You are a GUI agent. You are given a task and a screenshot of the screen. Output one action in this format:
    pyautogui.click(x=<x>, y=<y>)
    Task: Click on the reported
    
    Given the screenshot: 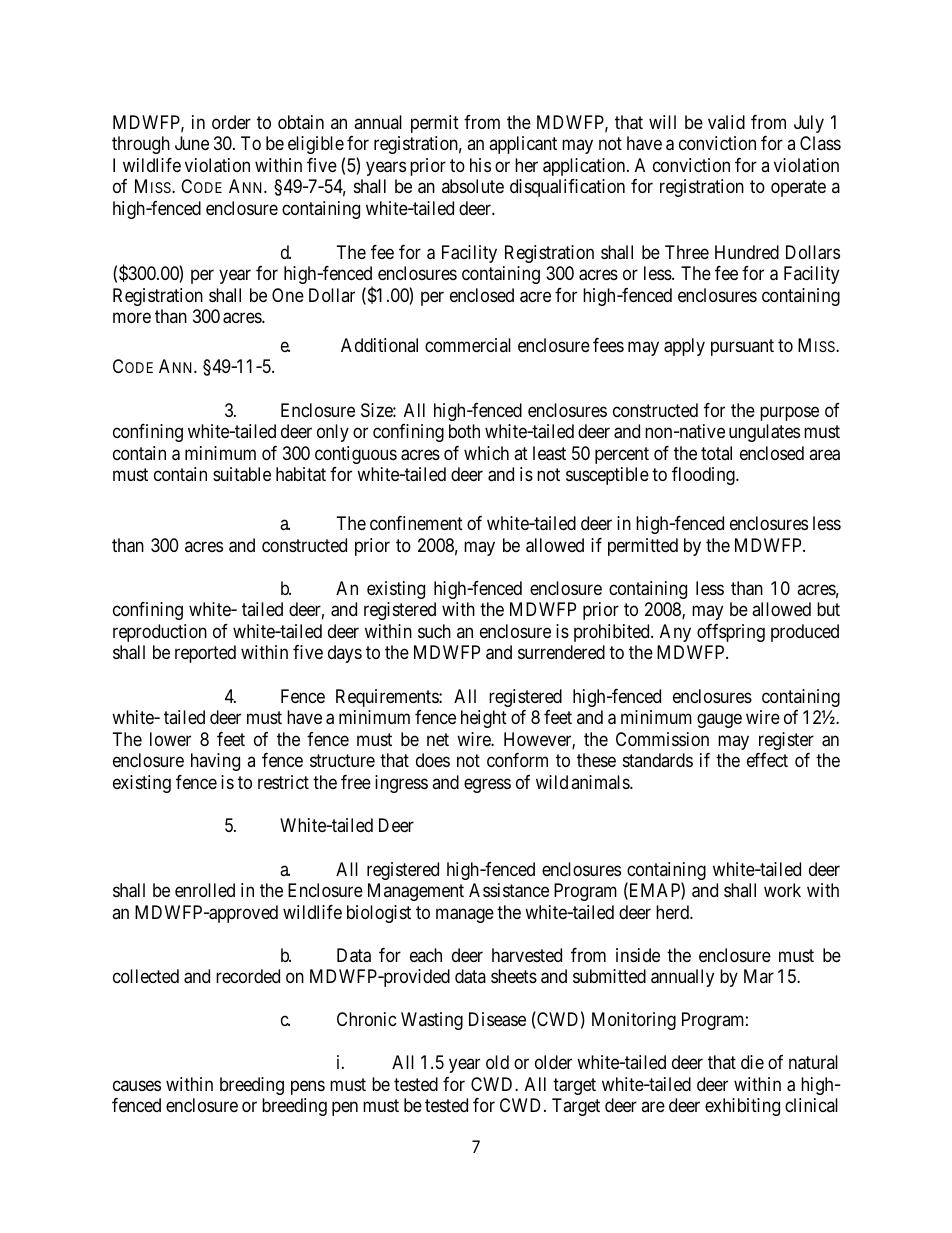 What is the action you would take?
    pyautogui.click(x=205, y=654)
